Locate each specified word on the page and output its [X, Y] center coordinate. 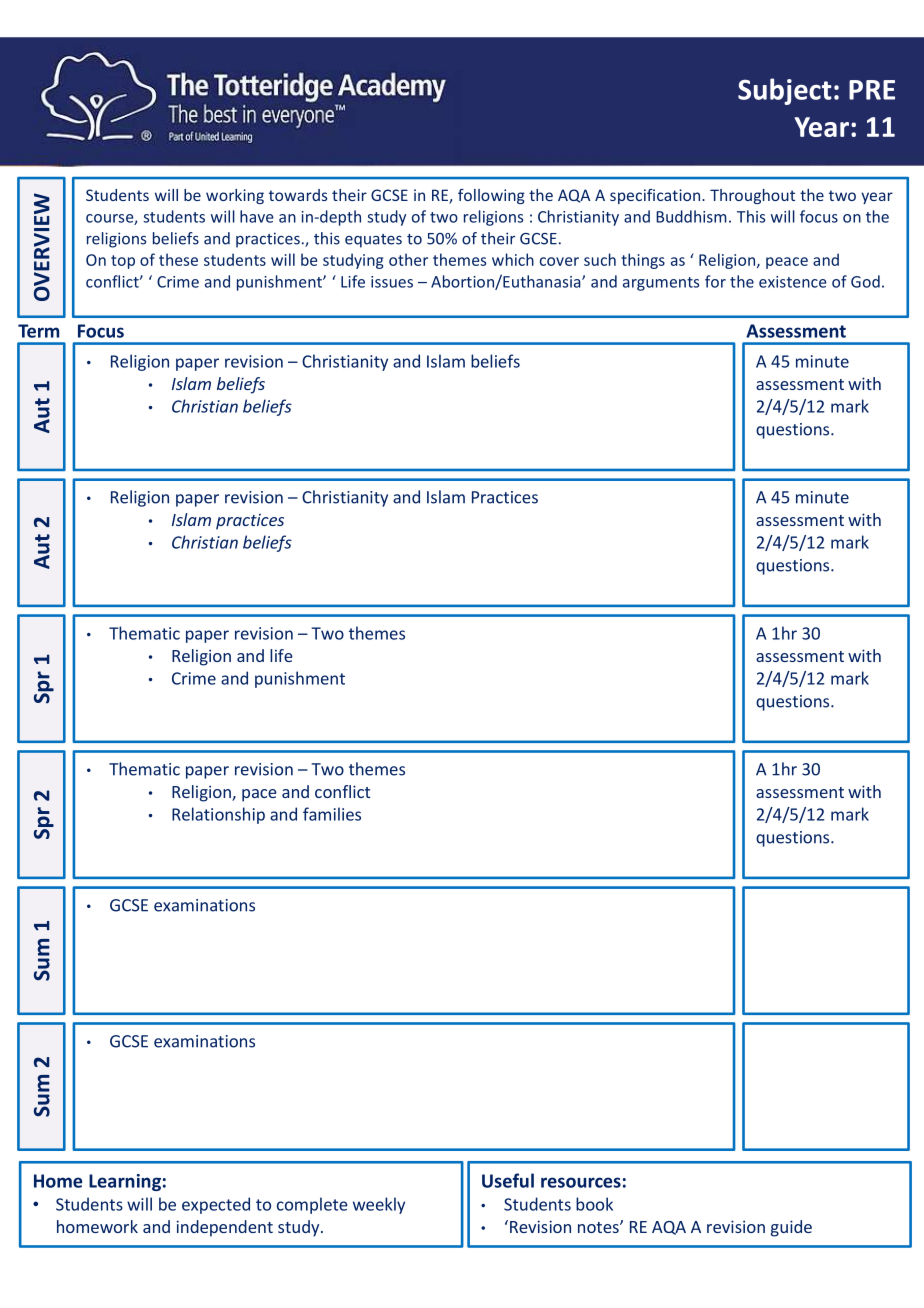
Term [38, 331]
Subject [785, 91]
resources [581, 1182]
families [332, 814]
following [491, 196]
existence [793, 282]
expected [216, 1205]
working [235, 196]
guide [791, 1228]
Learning [125, 1182]
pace [259, 795]
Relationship [218, 815]
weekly [379, 1205]
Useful [508, 1180]
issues [392, 282]
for [715, 281]
